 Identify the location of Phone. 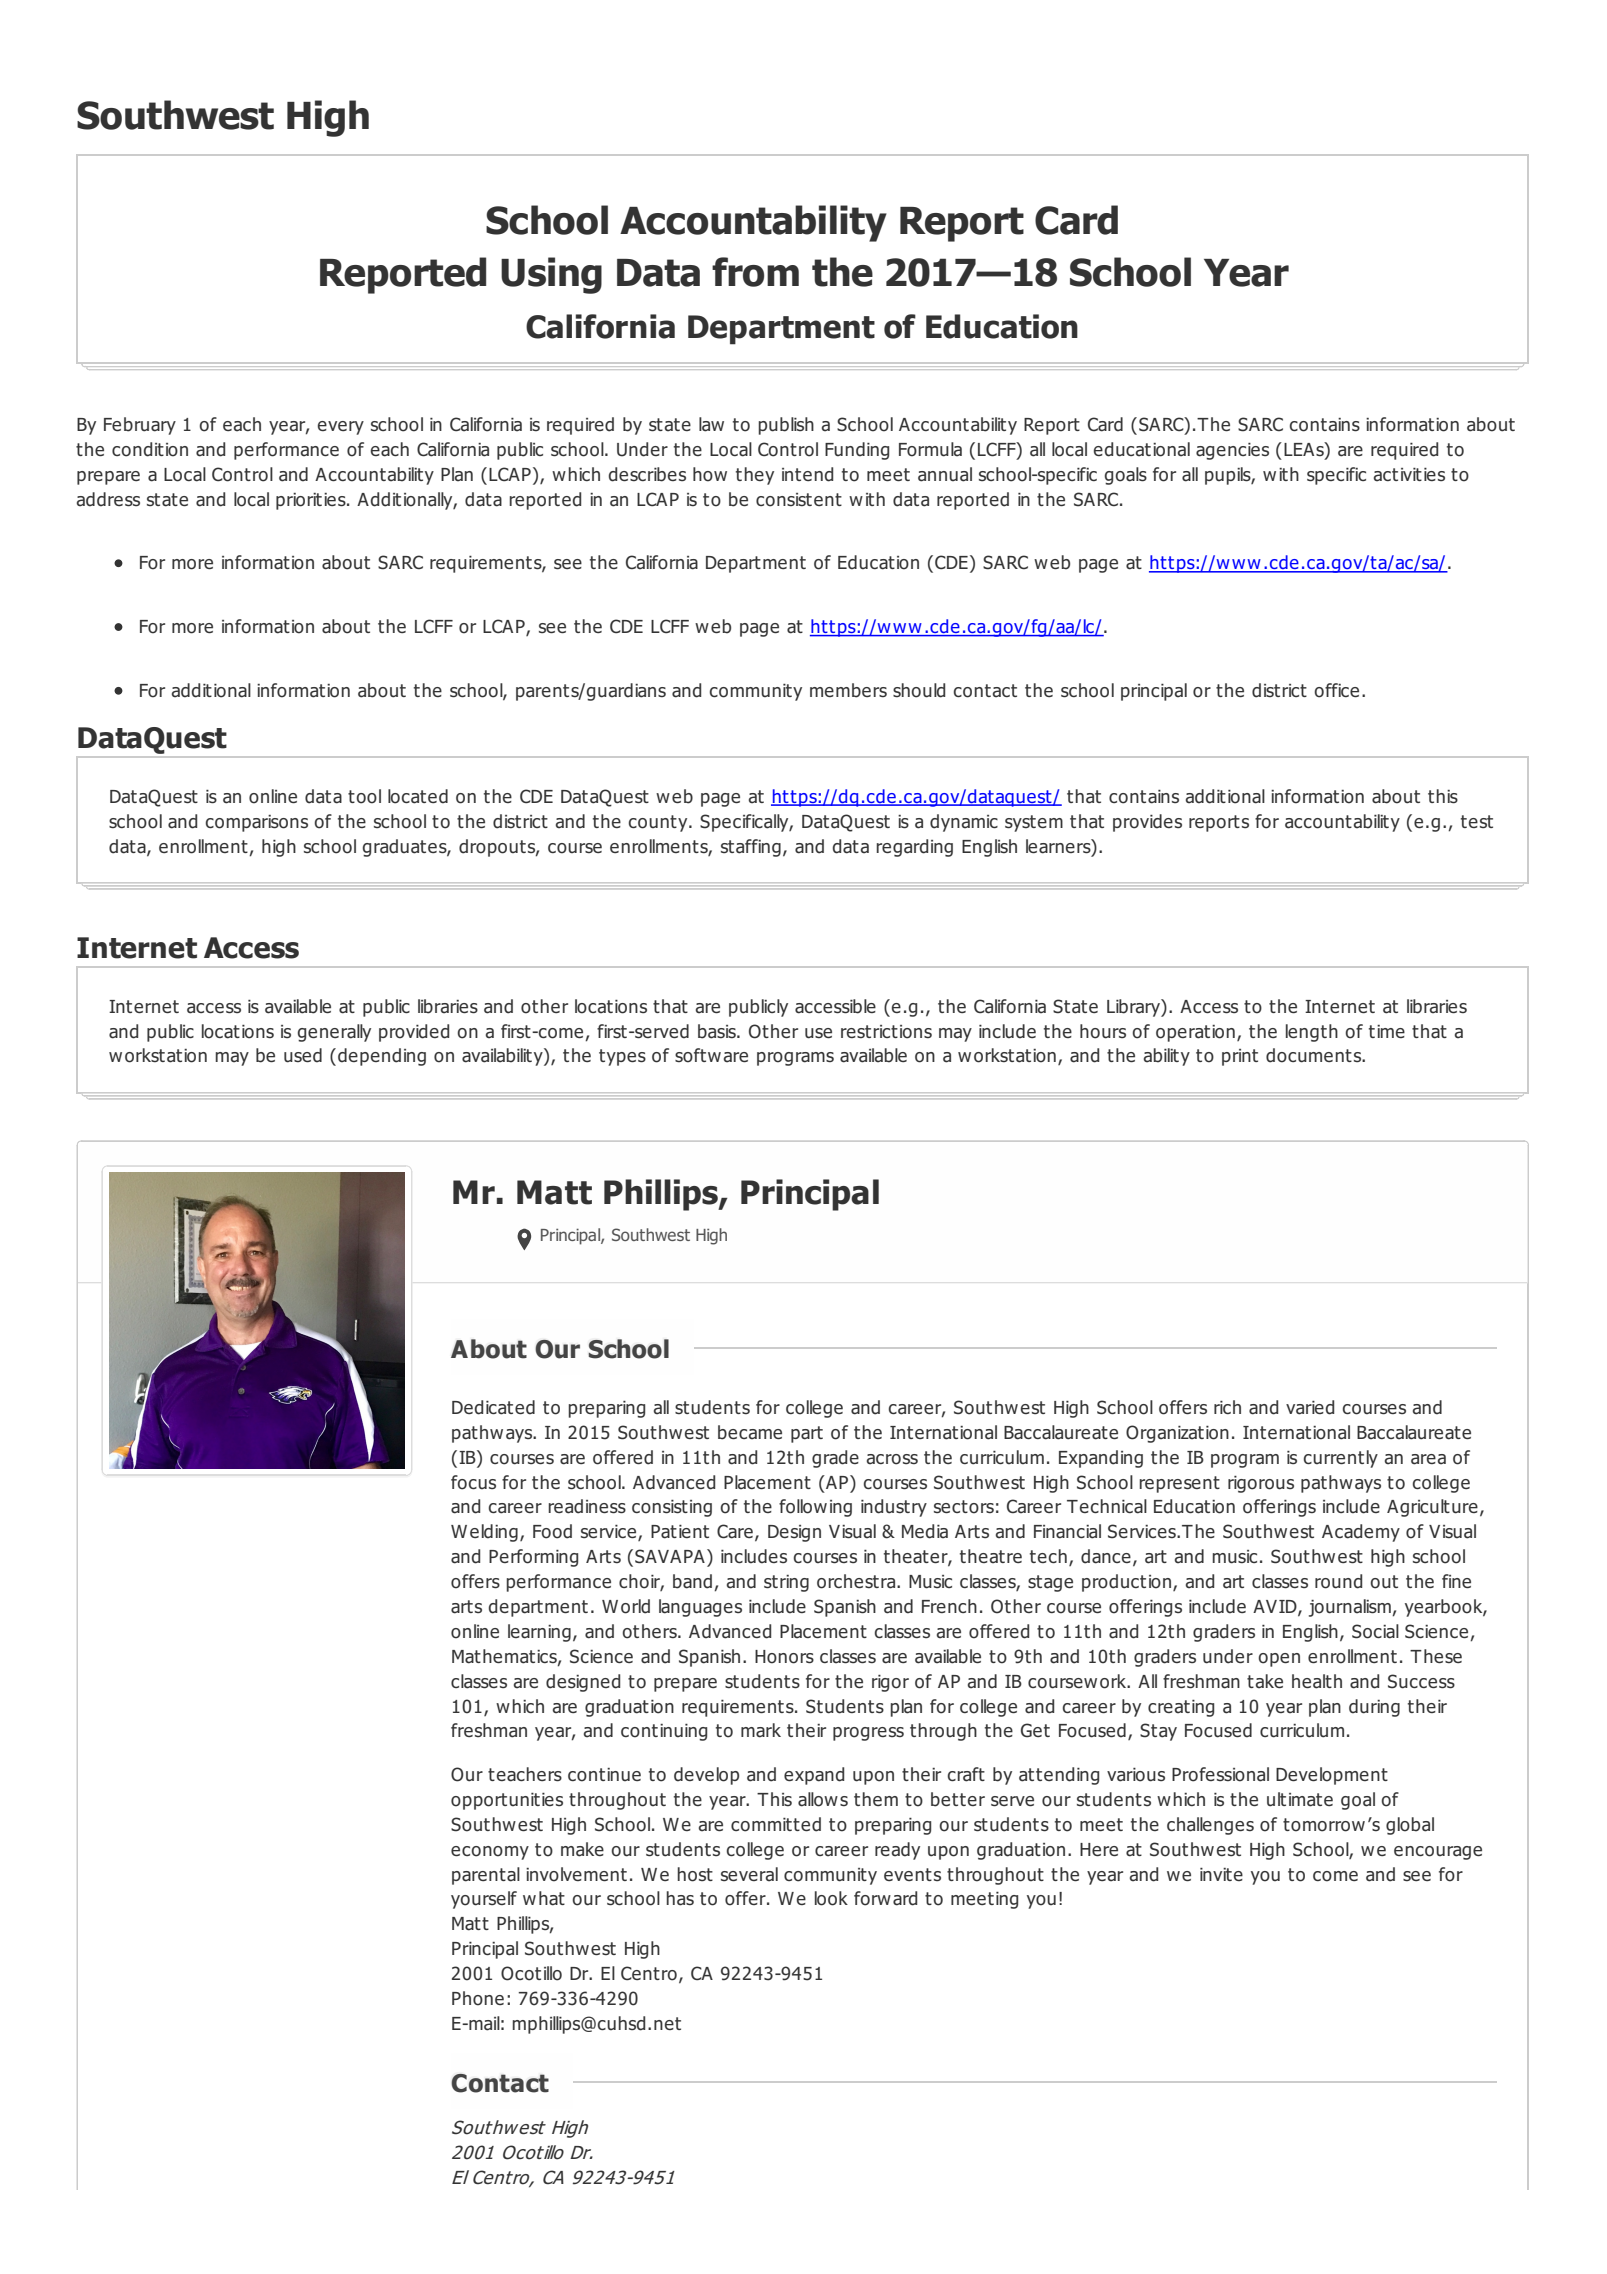
(478, 1998).
